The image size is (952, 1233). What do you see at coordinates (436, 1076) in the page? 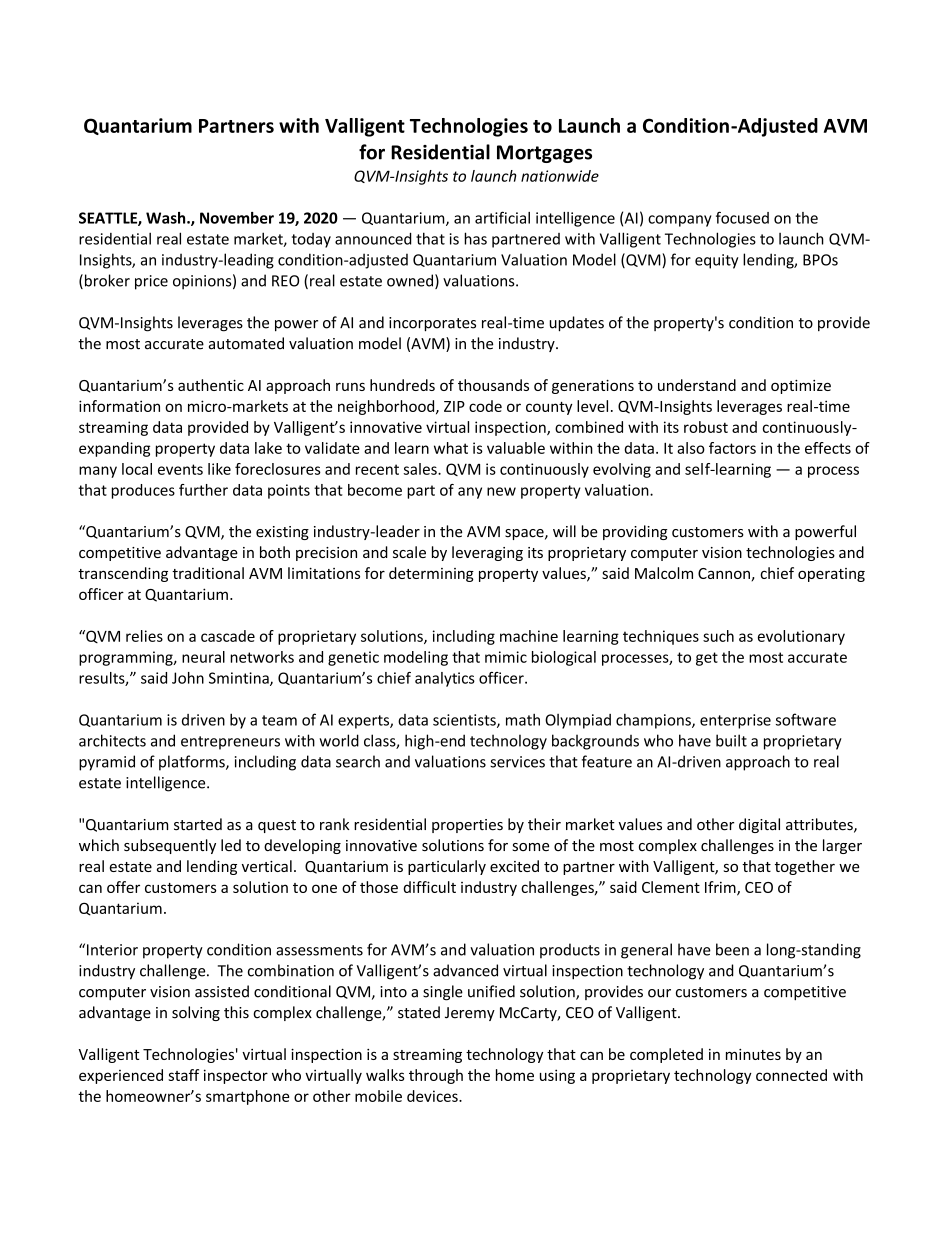
I see `through` at bounding box center [436, 1076].
